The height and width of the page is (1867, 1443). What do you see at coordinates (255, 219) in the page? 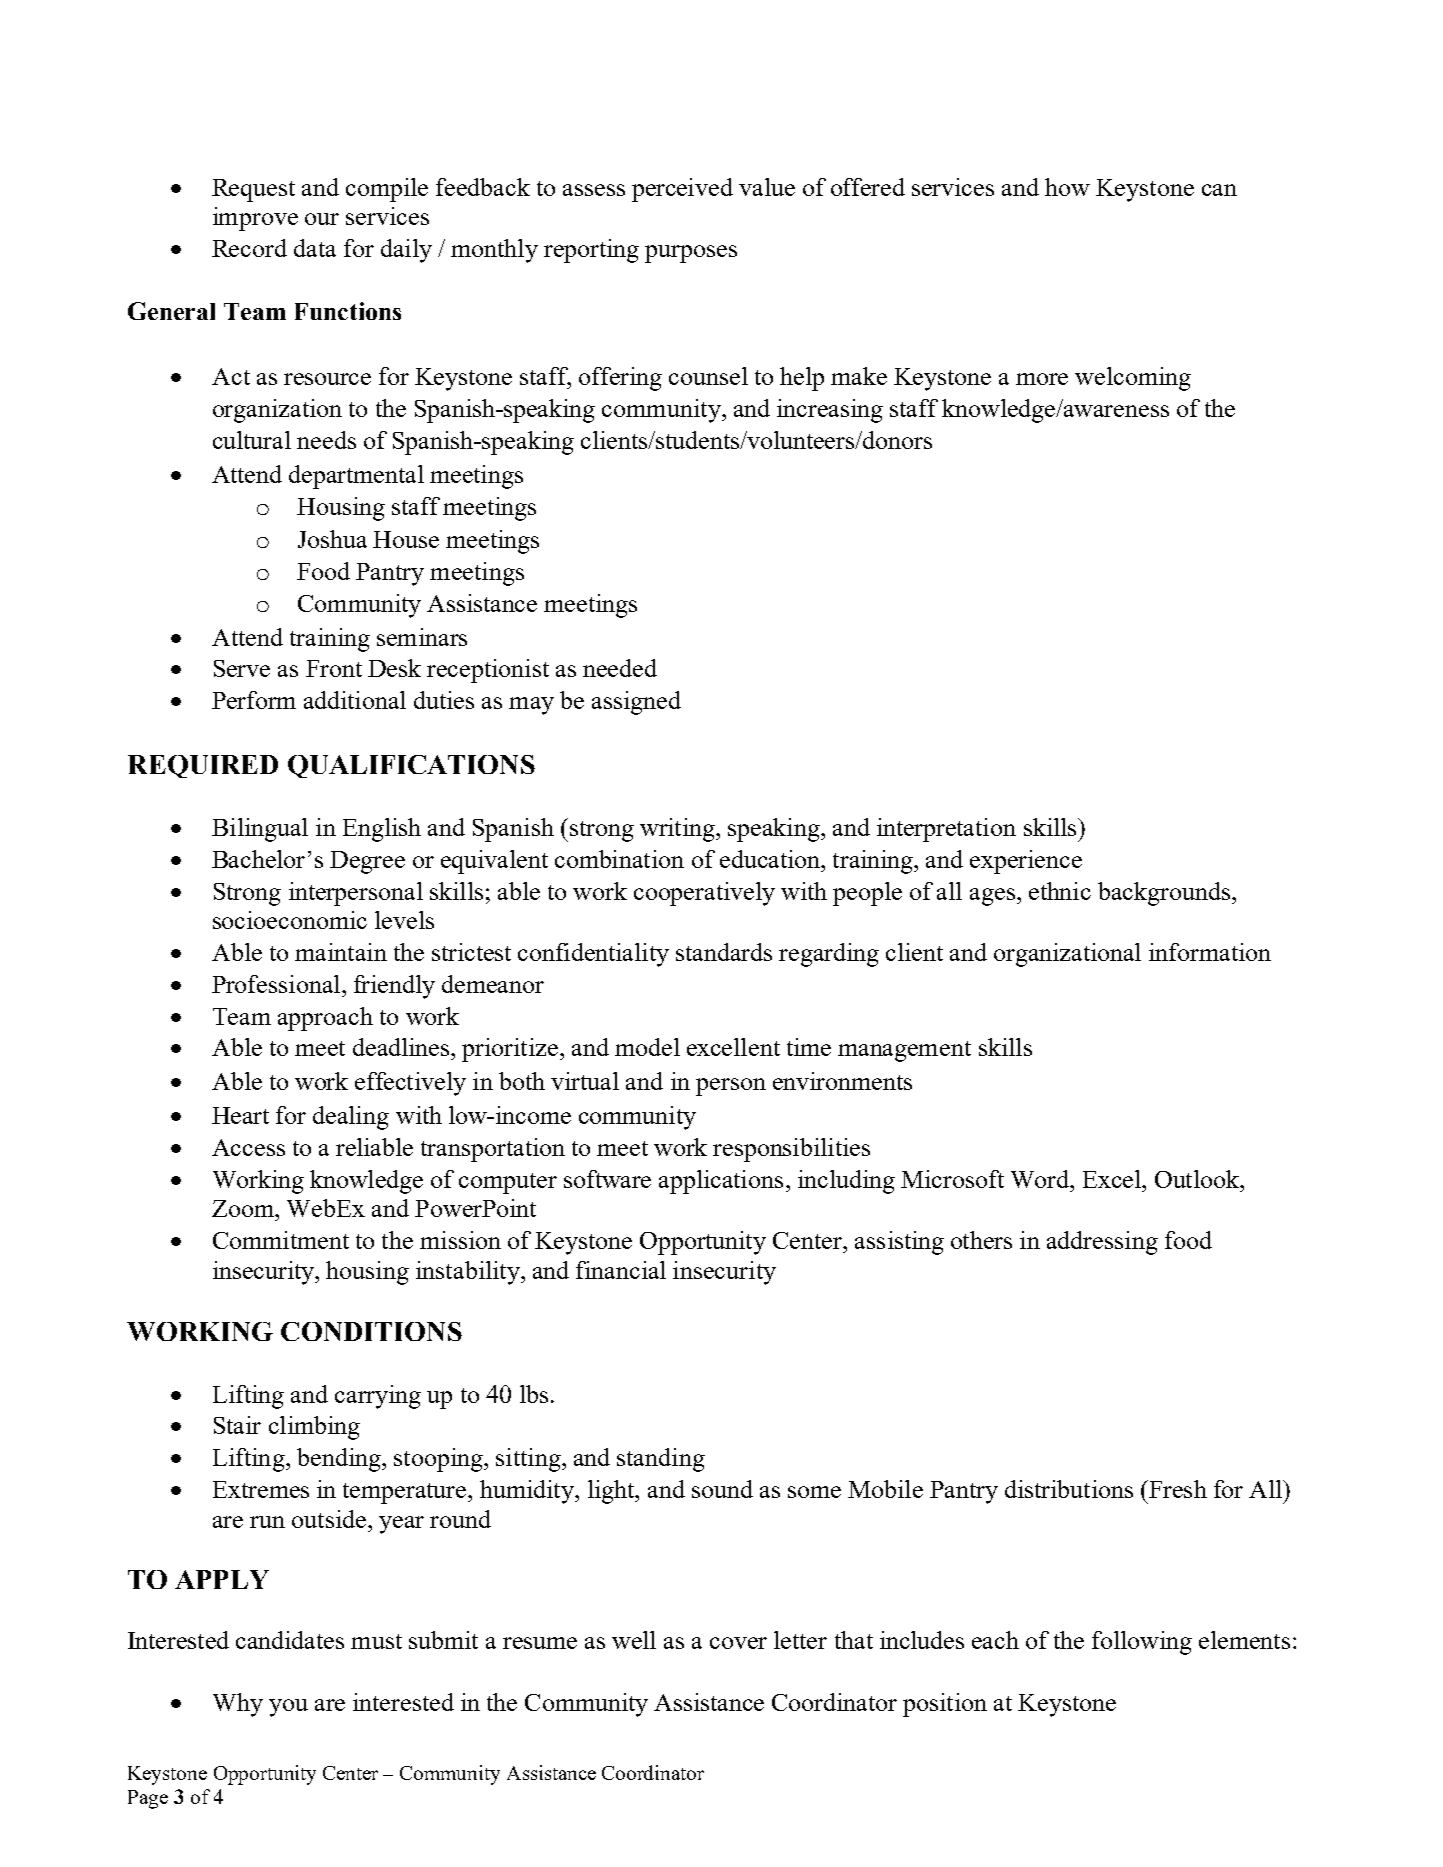
I see `improve` at bounding box center [255, 219].
